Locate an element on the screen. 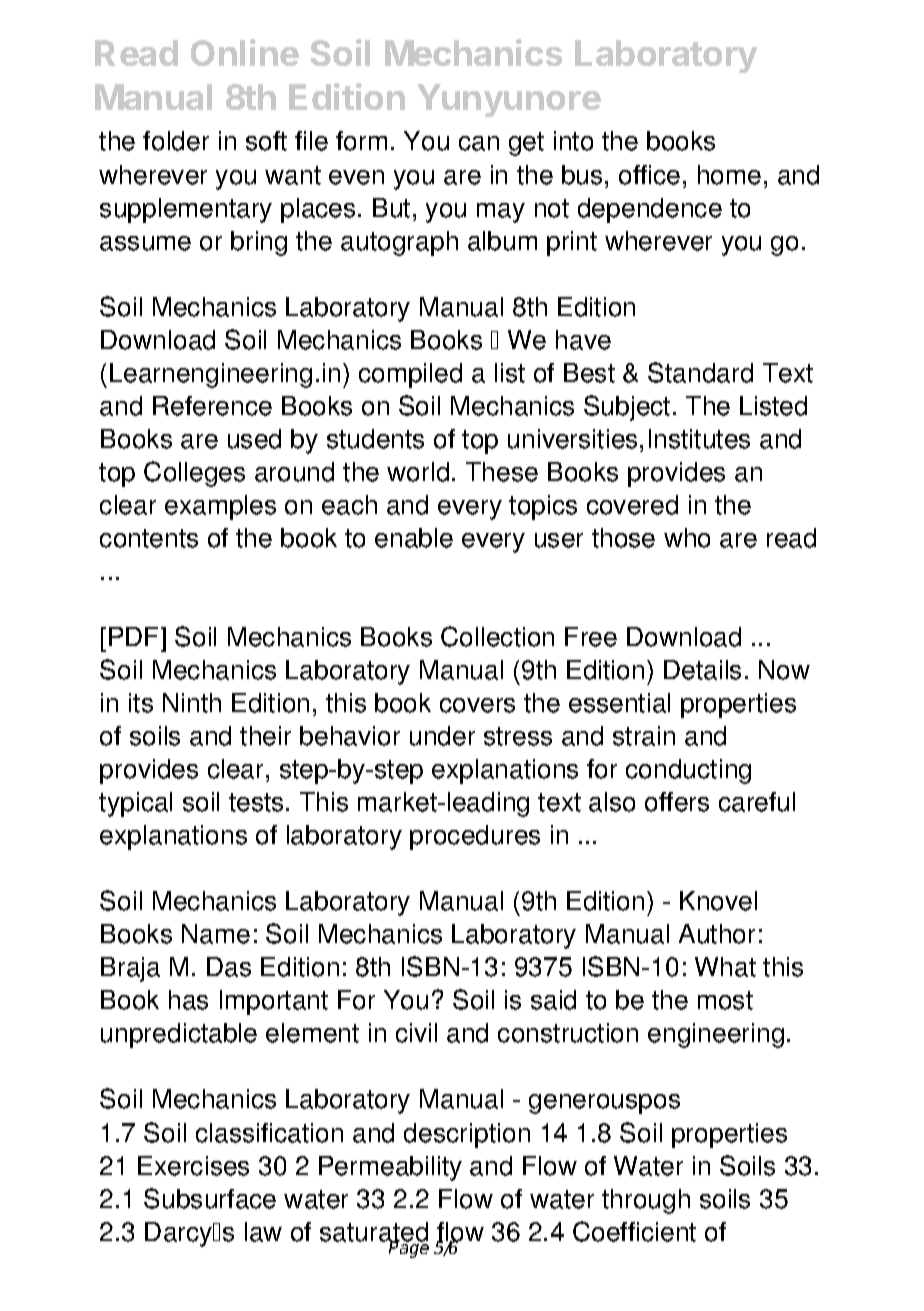 The height and width of the screenshot is (1311, 924). procedures is located at coordinates (475, 837).
